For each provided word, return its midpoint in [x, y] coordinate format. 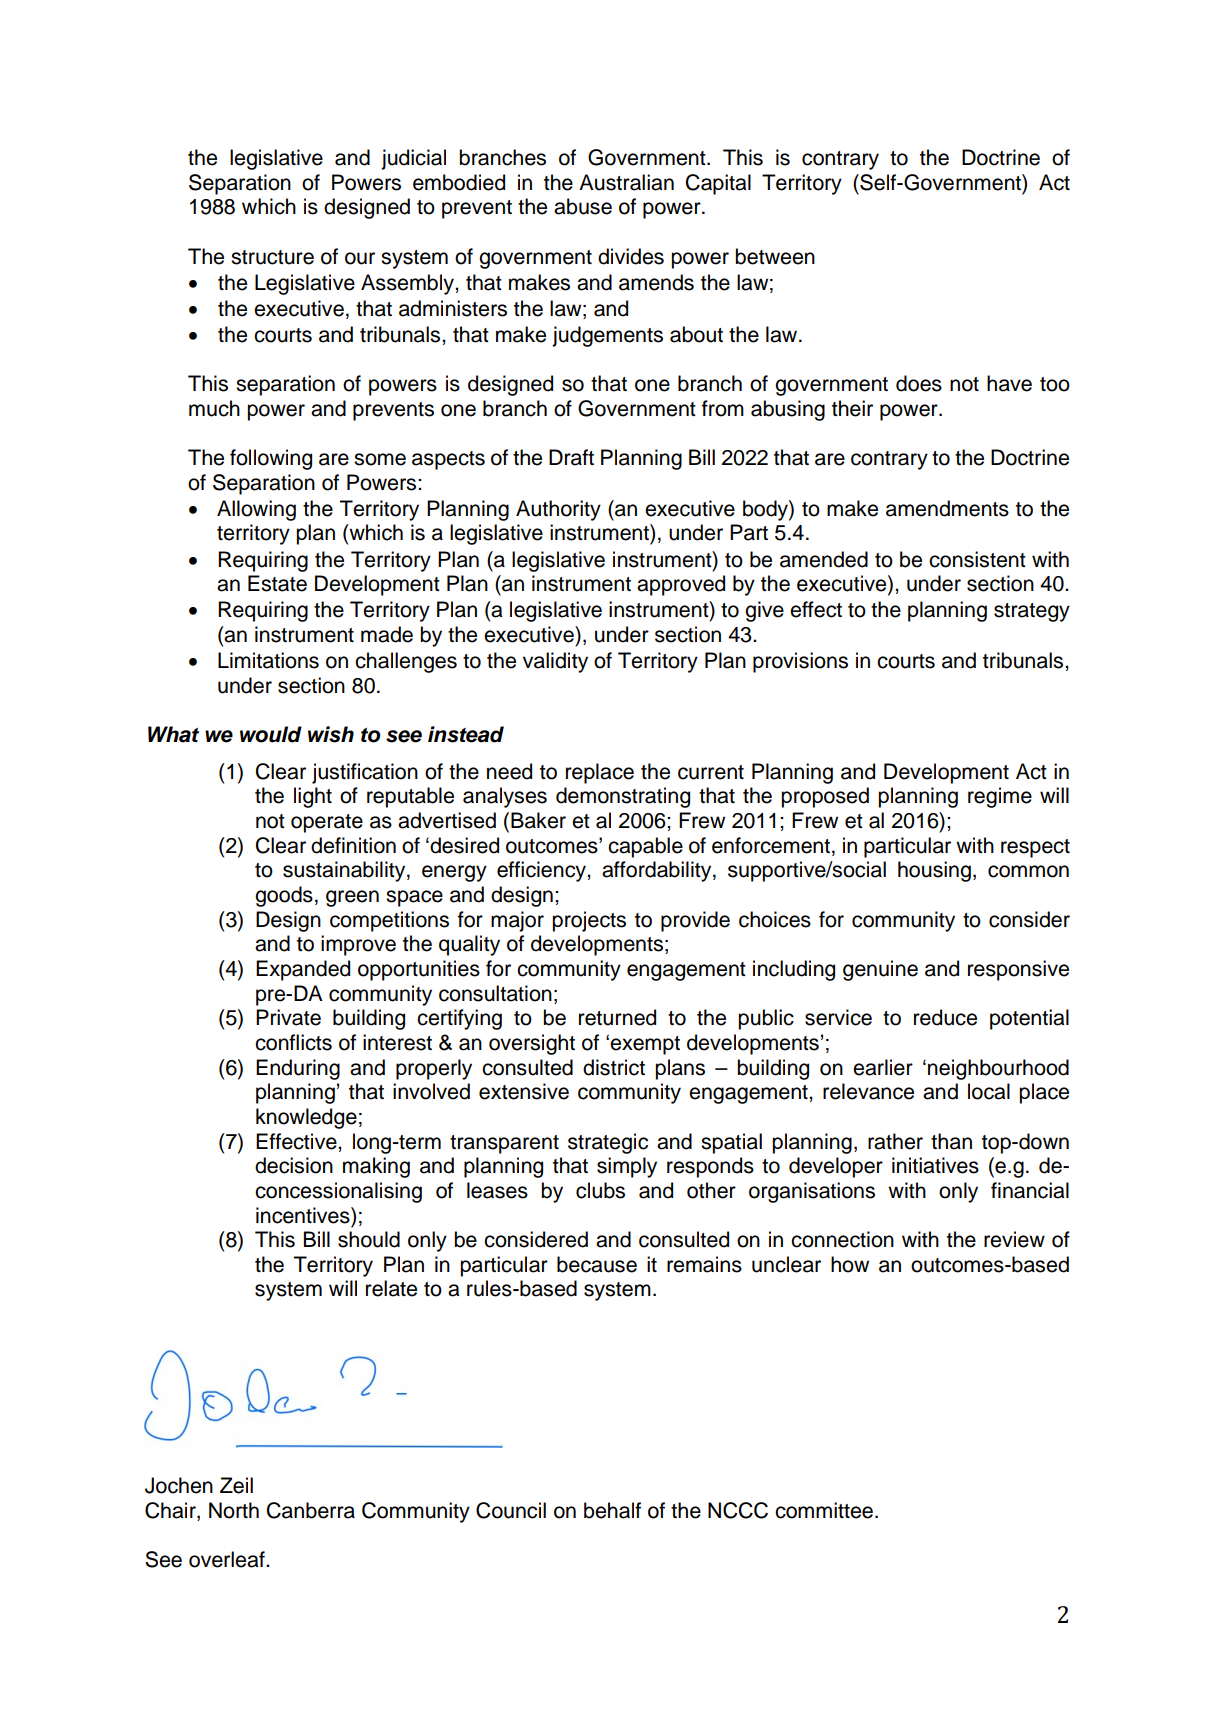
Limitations [268, 660]
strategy [1032, 612]
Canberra [311, 1510]
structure [272, 257]
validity [555, 662]
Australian [626, 182]
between [775, 256]
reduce [945, 1017]
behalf [612, 1510]
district [614, 1067]
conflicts [293, 1042]
